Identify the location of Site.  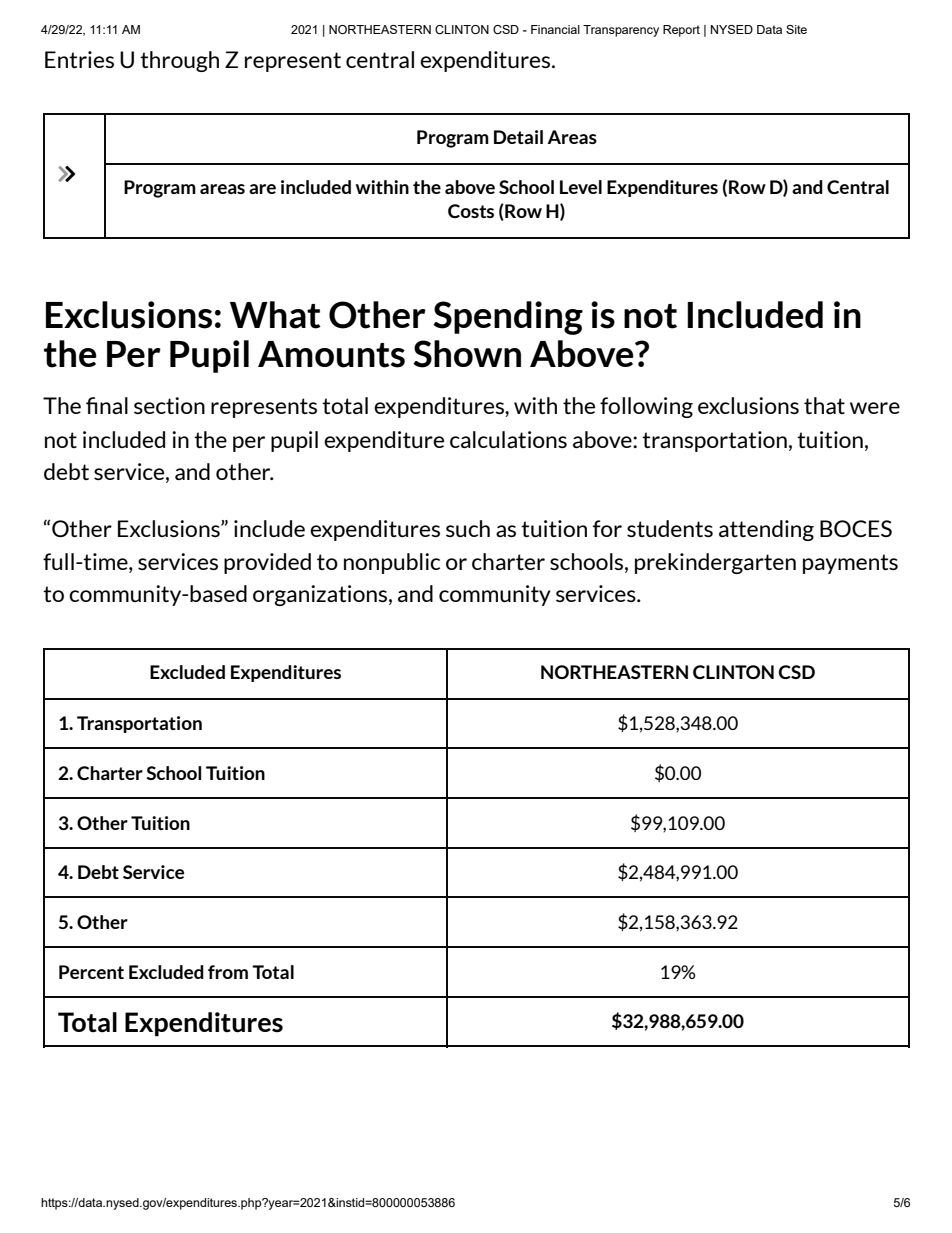
(796, 29).
